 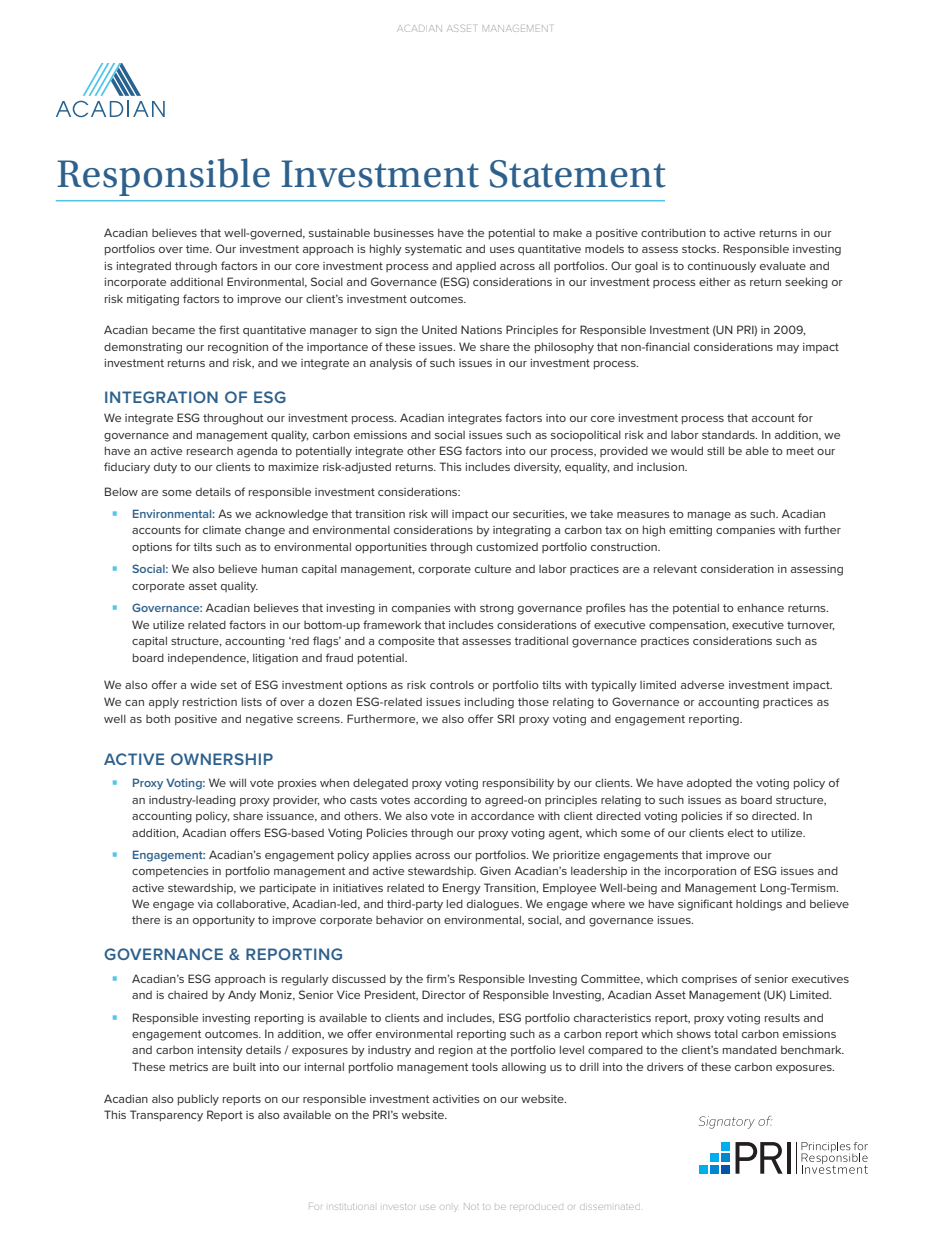 What do you see at coordinates (700, 248) in the page?
I see `stocks` at bounding box center [700, 248].
